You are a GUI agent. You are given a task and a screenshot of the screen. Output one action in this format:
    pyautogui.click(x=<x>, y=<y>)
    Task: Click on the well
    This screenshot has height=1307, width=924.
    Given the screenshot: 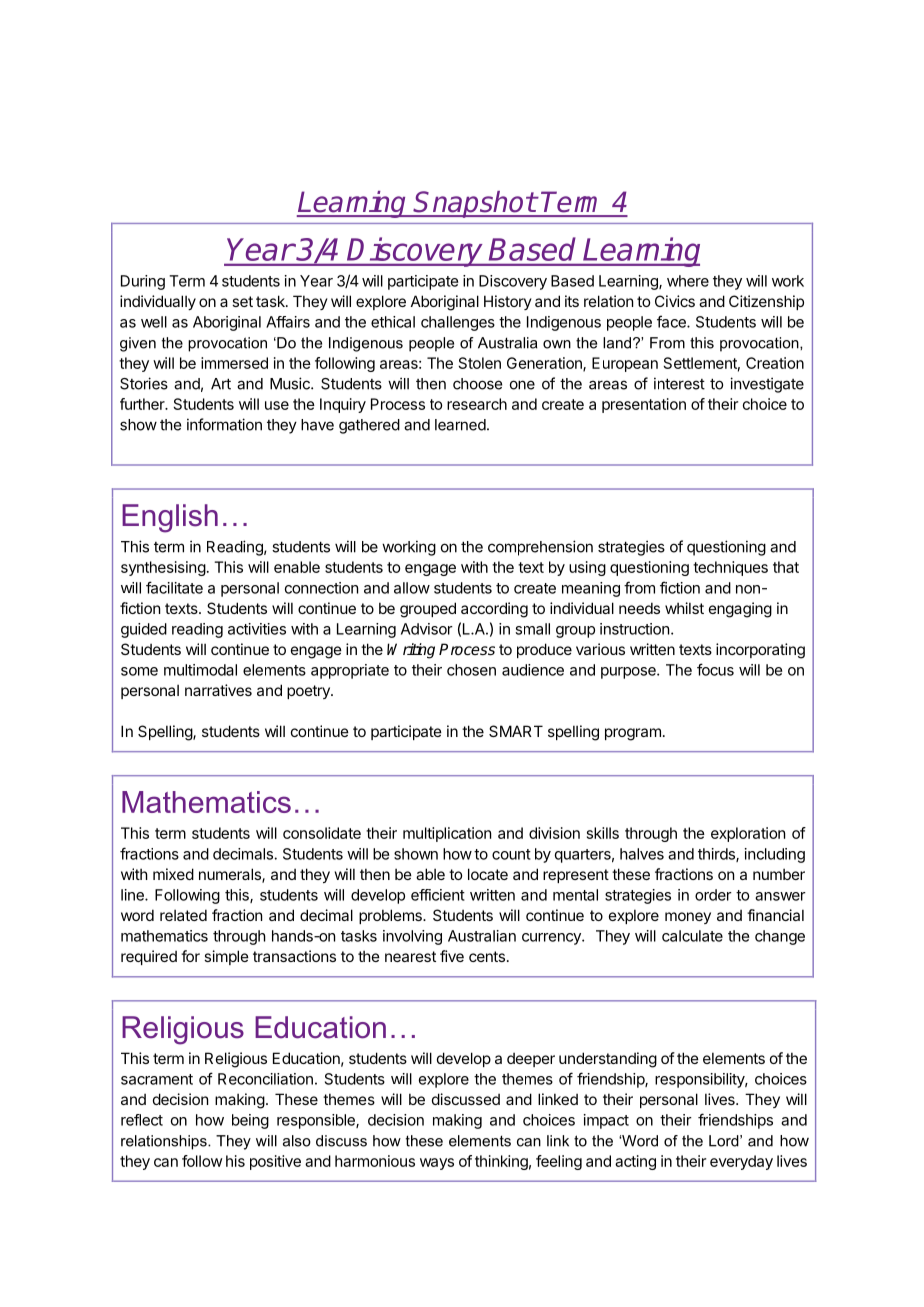 What is the action you would take?
    pyautogui.click(x=154, y=322)
